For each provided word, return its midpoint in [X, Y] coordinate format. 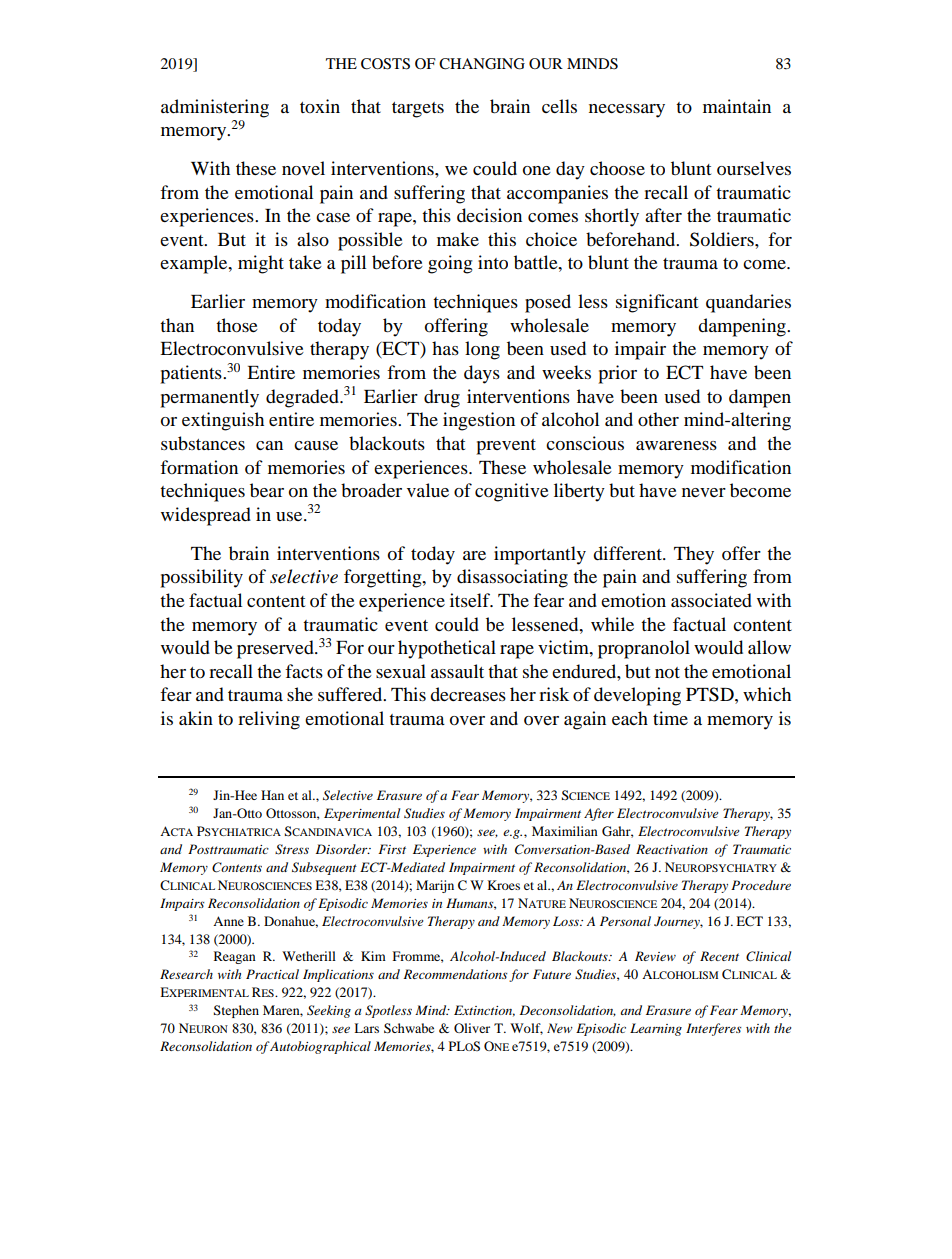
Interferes [714, 1029]
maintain [737, 106]
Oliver [472, 1028]
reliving [269, 720]
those [237, 325]
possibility [201, 578]
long [482, 350]
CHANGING [482, 64]
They [694, 555]
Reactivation [672, 849]
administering [215, 108]
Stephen [236, 1011]
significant [657, 303]
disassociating [512, 578]
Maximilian [565, 831]
